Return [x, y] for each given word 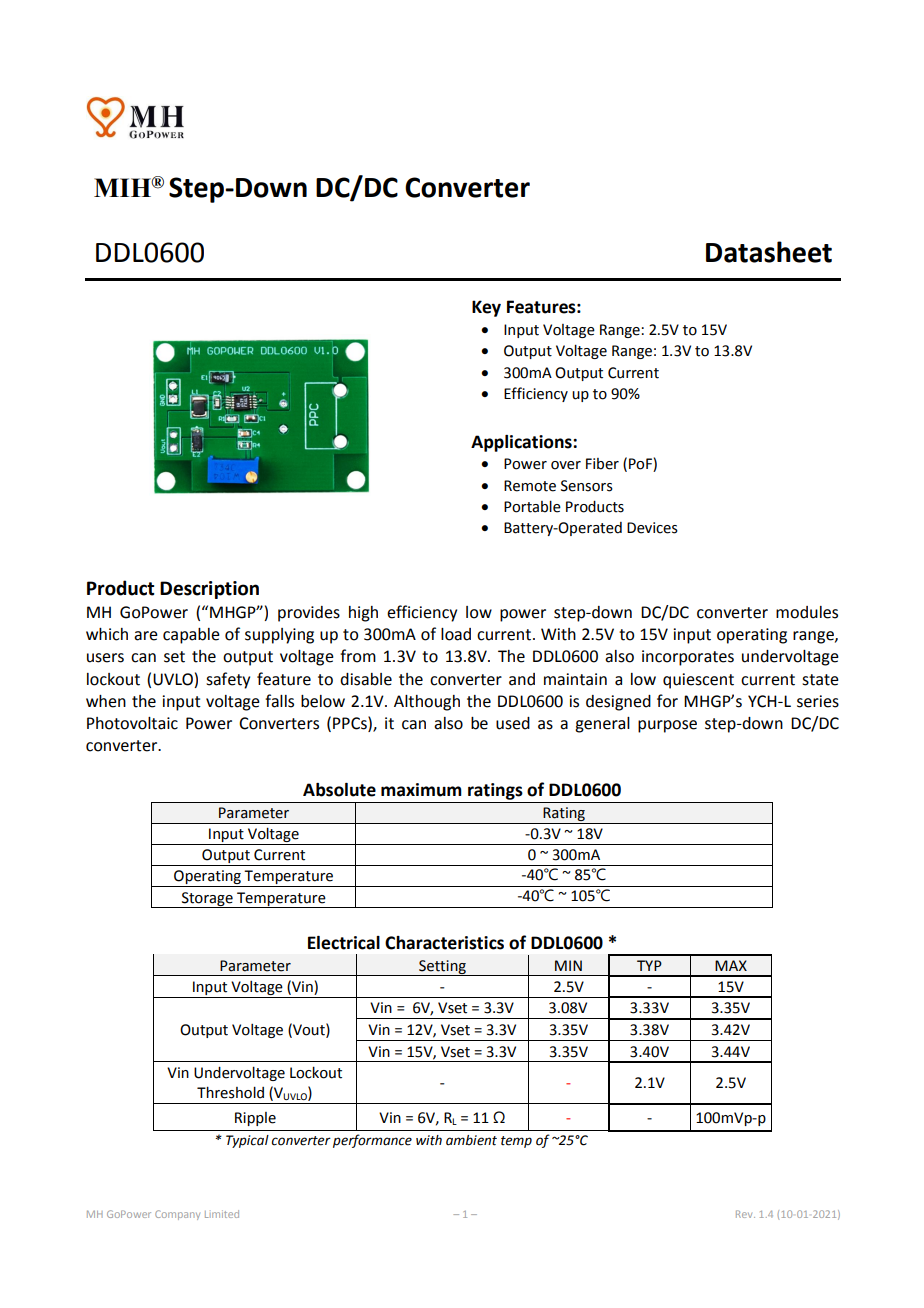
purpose [667, 726]
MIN [568, 965]
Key [486, 308]
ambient [471, 1140]
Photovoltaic [132, 723]
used [513, 723]
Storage [207, 900]
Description [209, 590]
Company [177, 1215]
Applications [522, 443]
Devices [652, 528]
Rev [745, 1214]
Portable [532, 506]
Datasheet [769, 252]
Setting [442, 968]
